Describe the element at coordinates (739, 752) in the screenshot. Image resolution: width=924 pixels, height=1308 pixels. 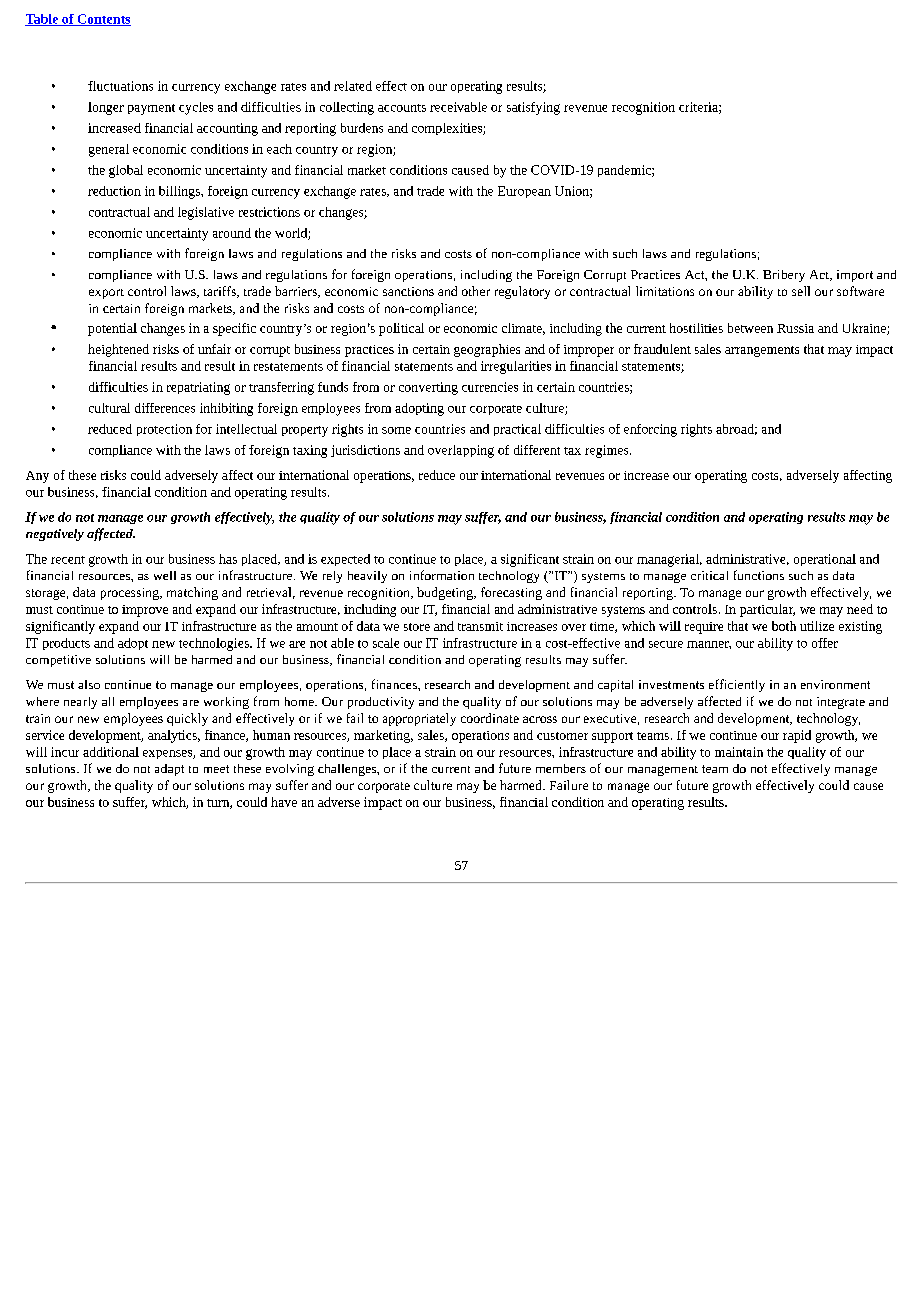
I see `maintain` at that location.
